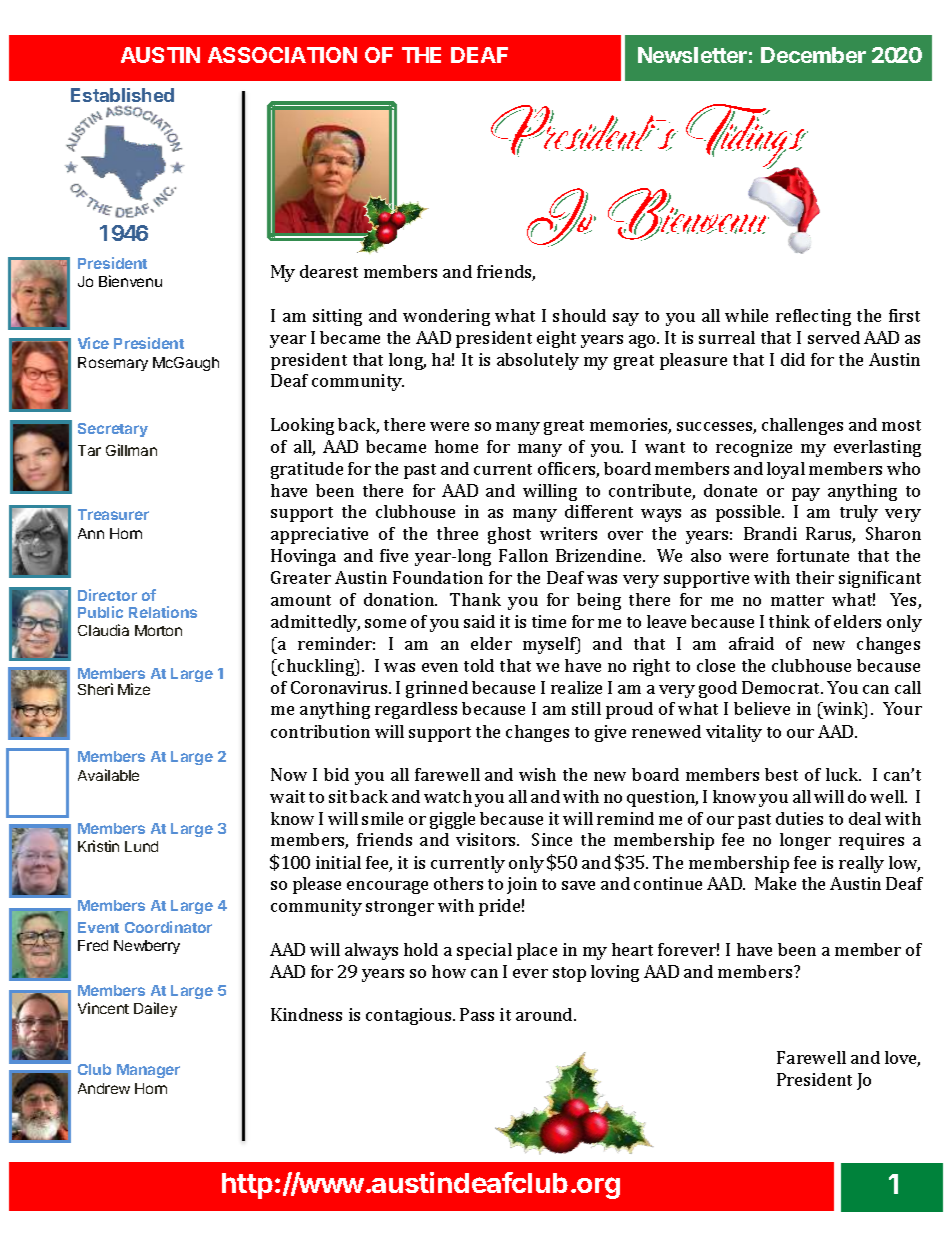  Describe the element at coordinates (813, 55) in the image. I see `December` at that location.
